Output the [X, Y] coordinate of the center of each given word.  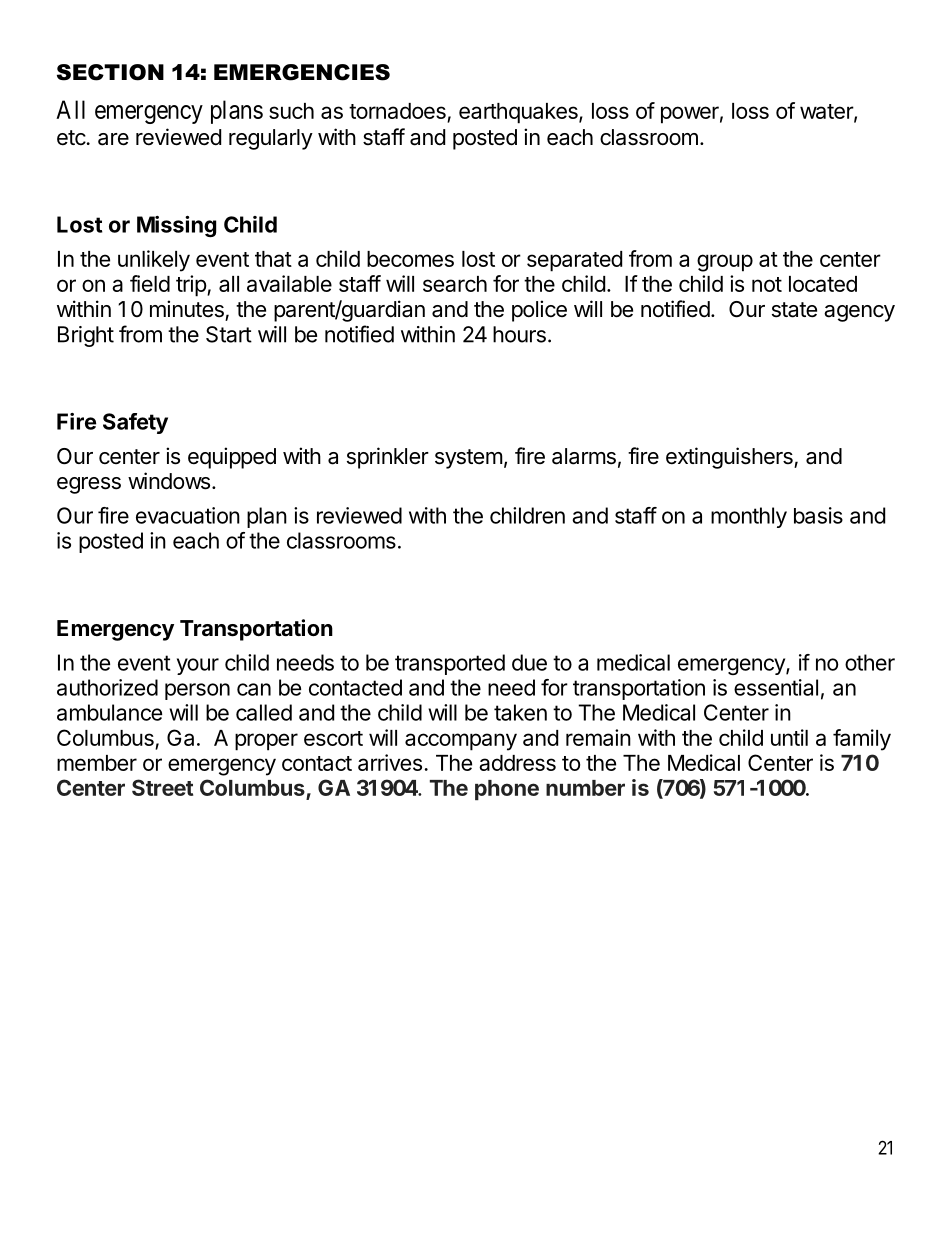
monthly [749, 517]
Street [162, 787]
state [794, 310]
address [517, 763]
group [725, 263]
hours [519, 334]
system [469, 459]
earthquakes [519, 113]
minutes [187, 309]
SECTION [110, 72]
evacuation [188, 515]
